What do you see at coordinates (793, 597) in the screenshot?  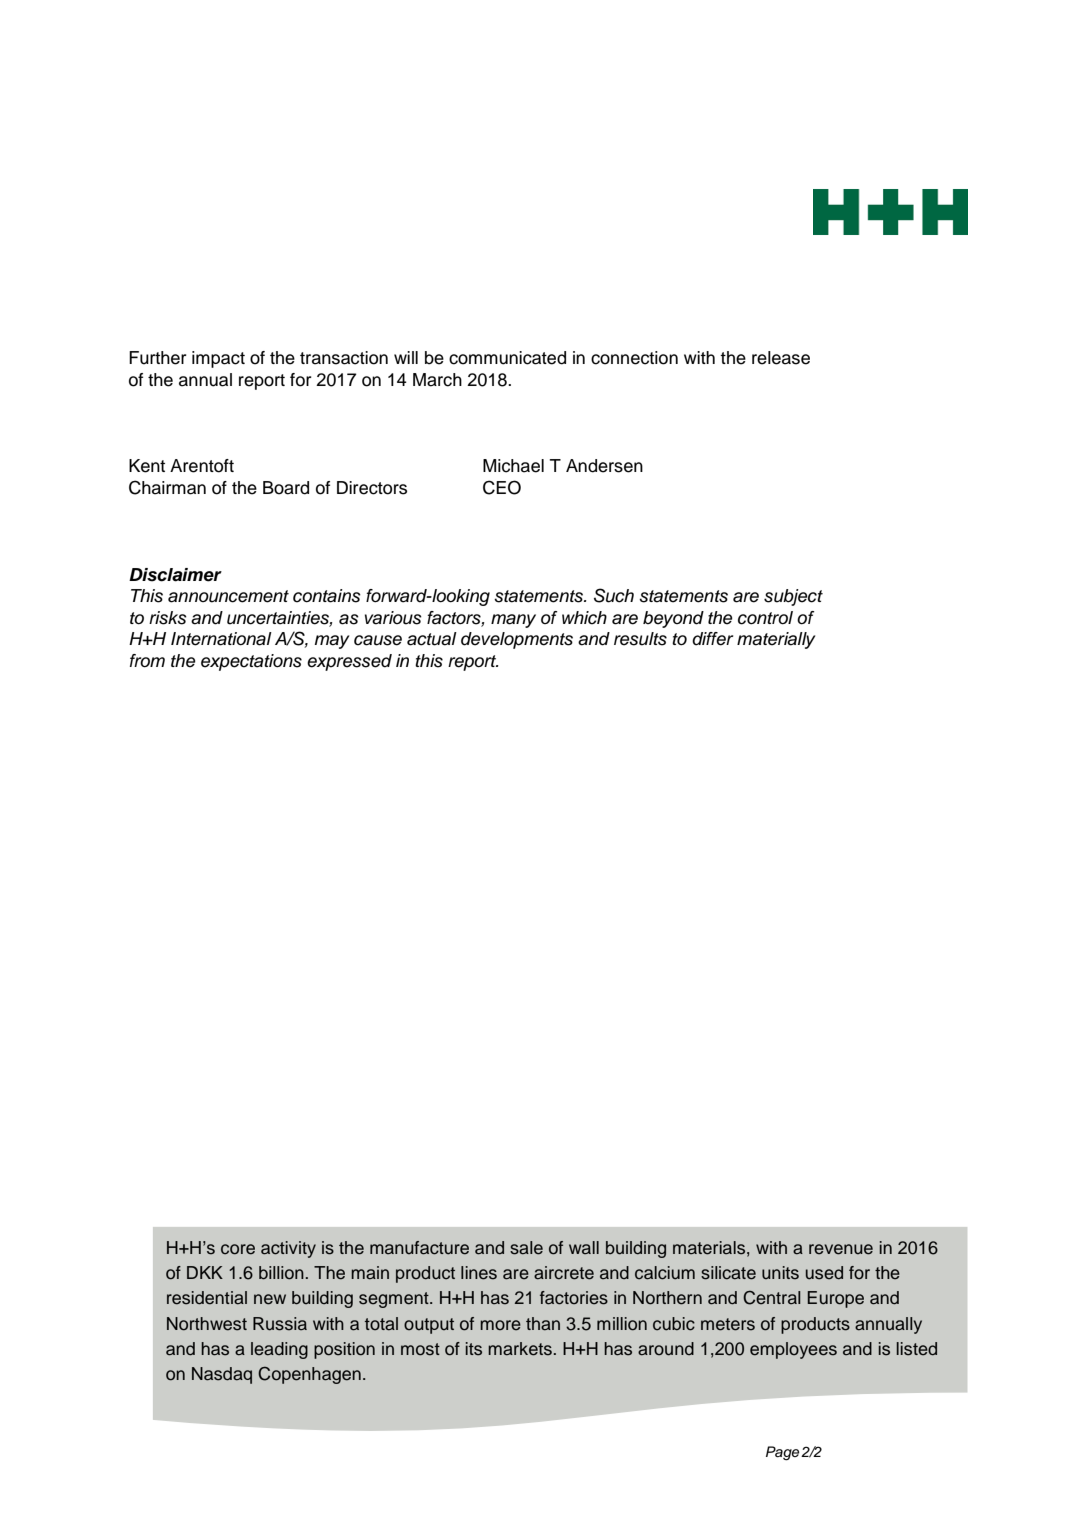 I see `subject` at bounding box center [793, 597].
